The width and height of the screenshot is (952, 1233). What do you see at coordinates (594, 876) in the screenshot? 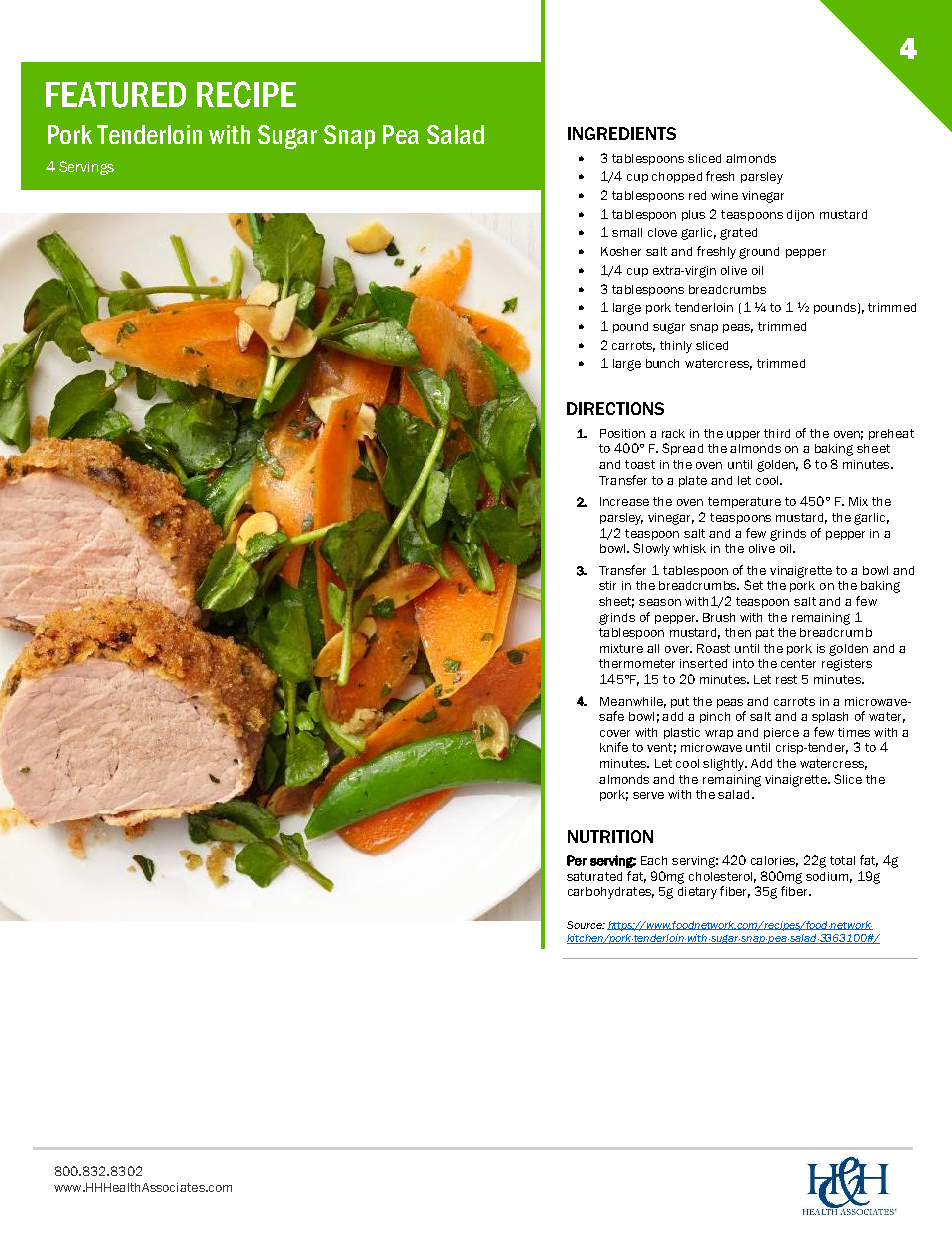
I see `saturated` at bounding box center [594, 876].
